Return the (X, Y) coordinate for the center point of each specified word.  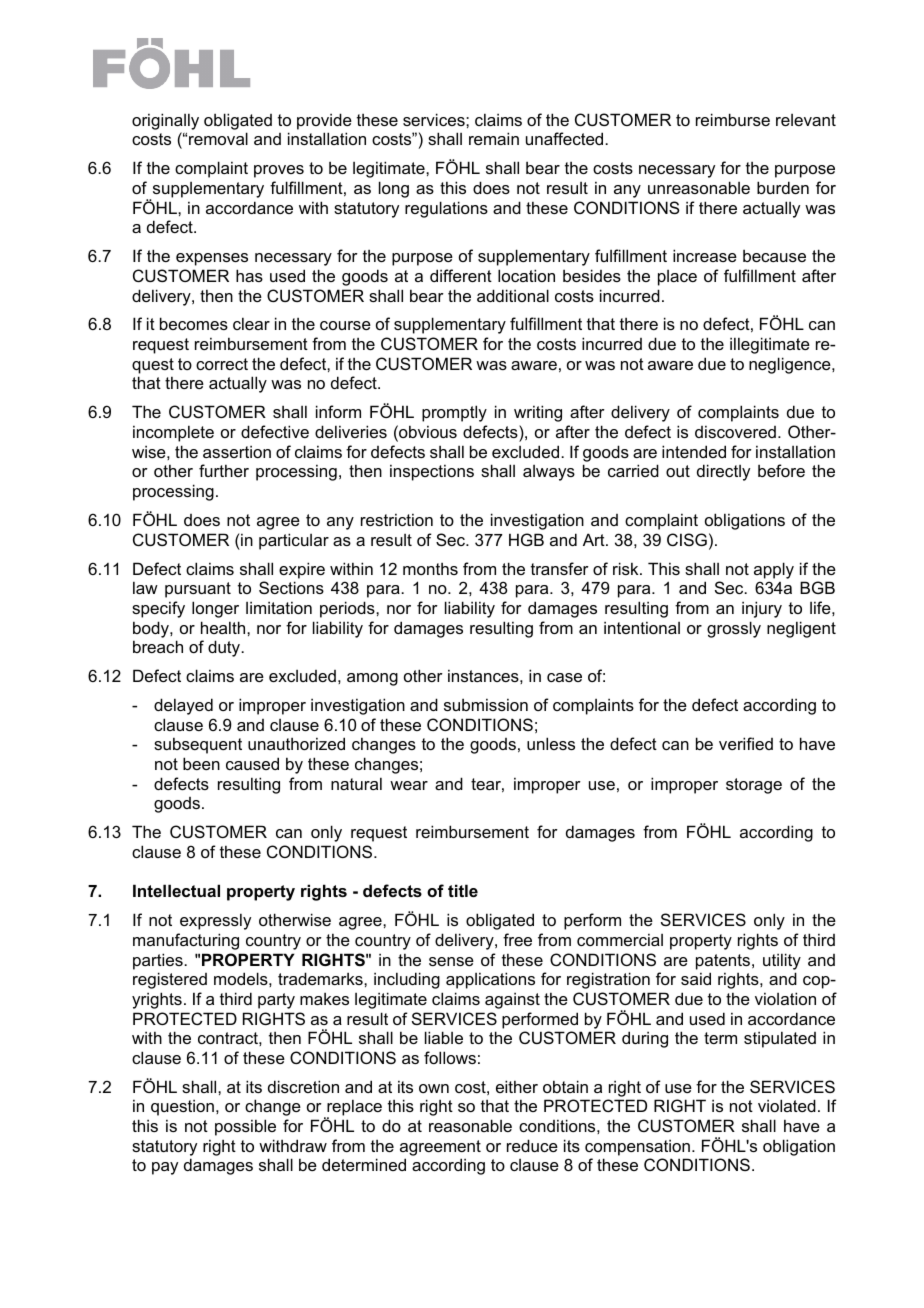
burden (783, 187)
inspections (432, 472)
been (201, 763)
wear (409, 785)
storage (754, 786)
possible (245, 1127)
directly (723, 472)
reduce (532, 1145)
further (224, 470)
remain (494, 138)
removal (218, 138)
